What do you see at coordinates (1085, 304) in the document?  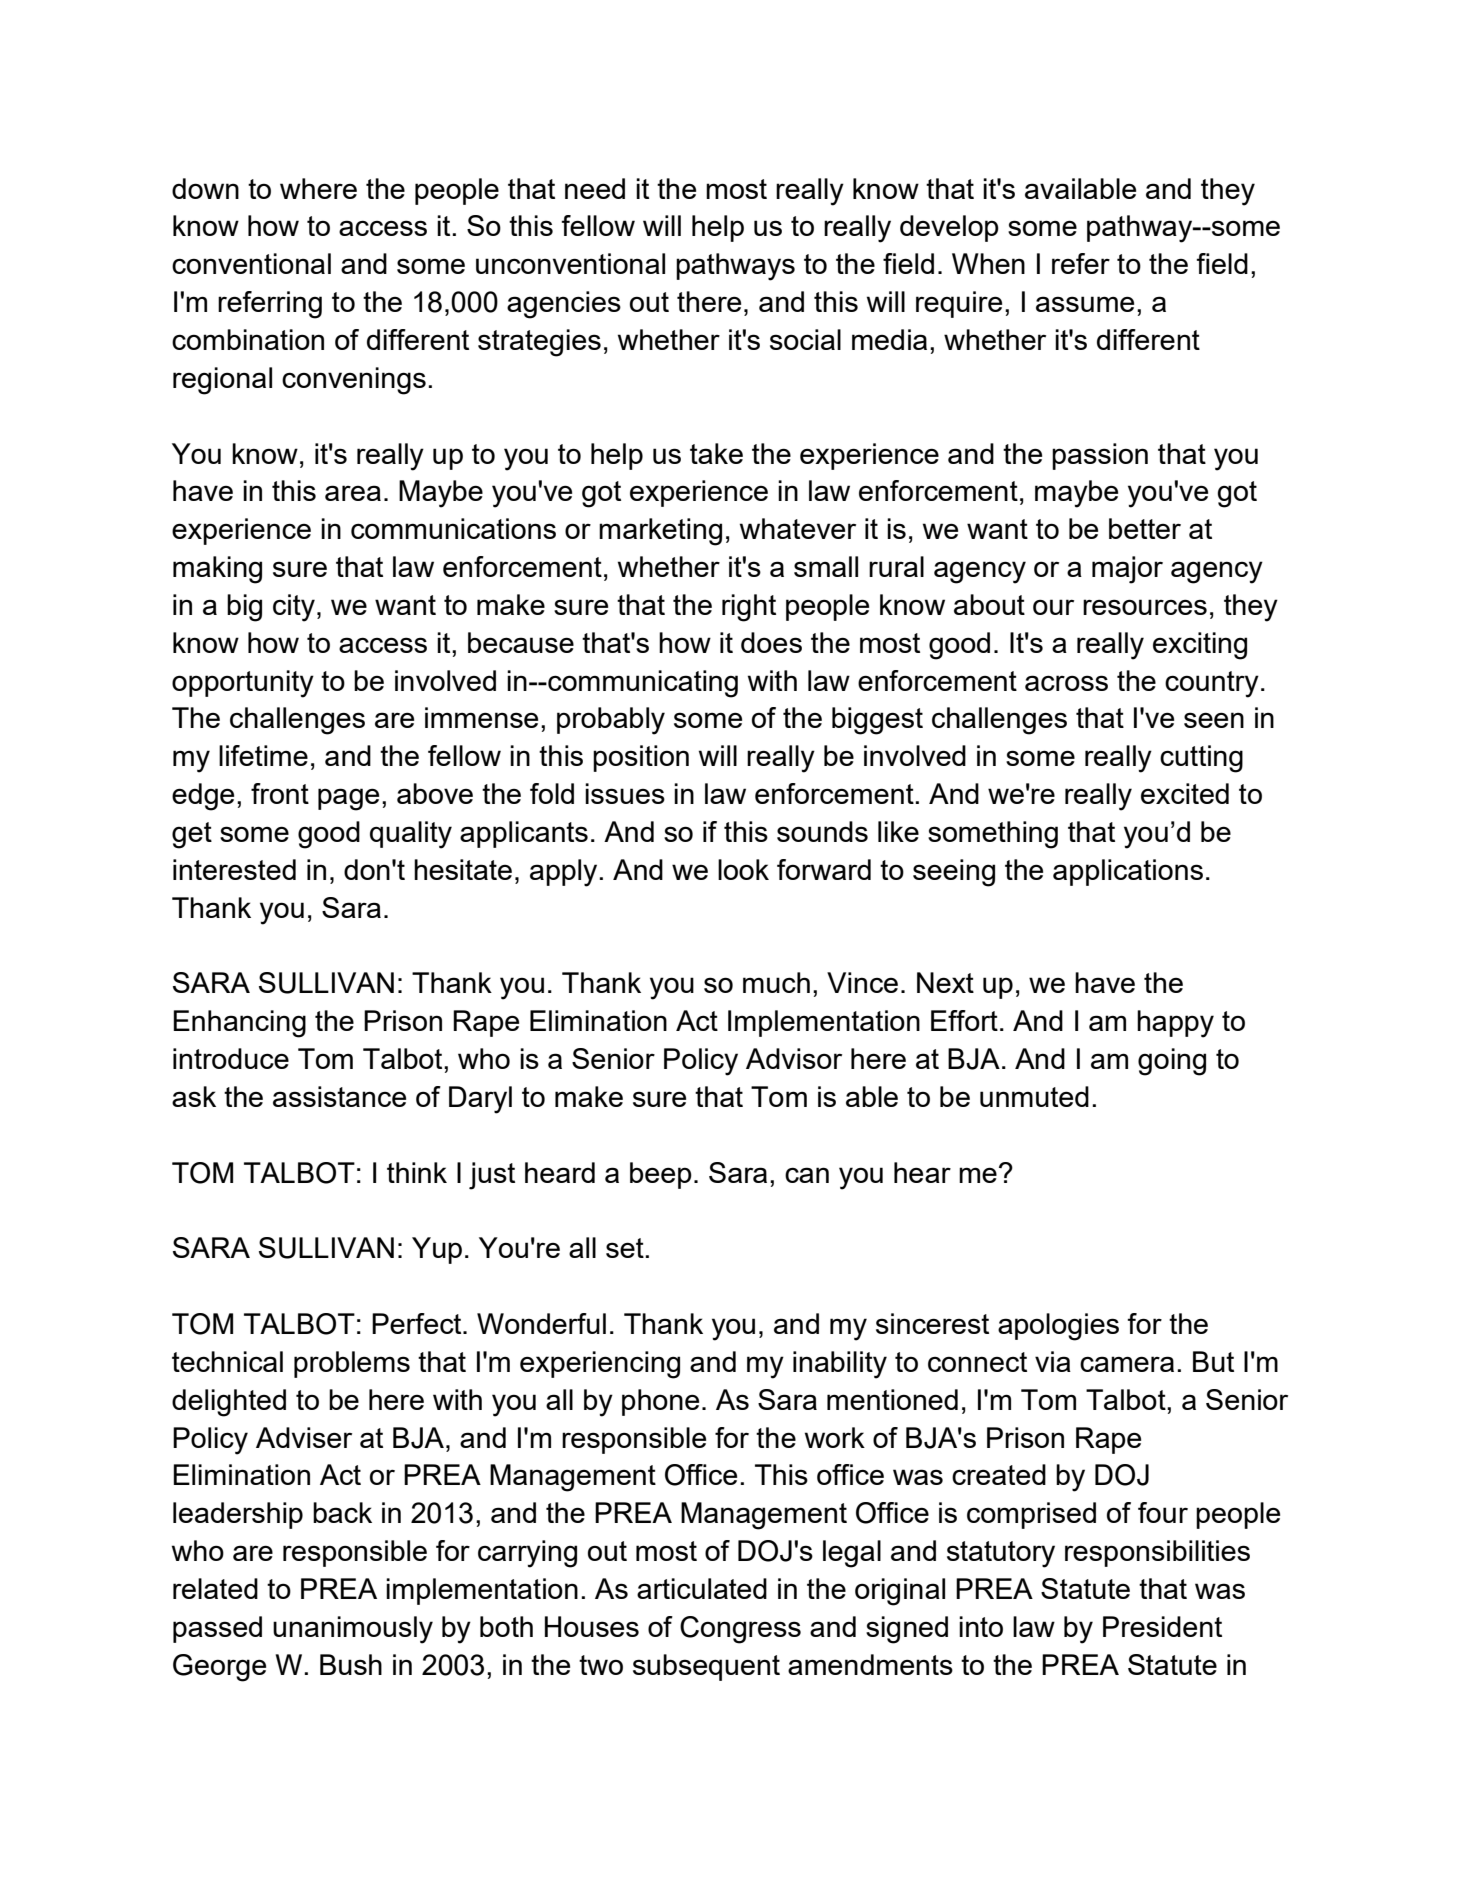 I see `assume` at bounding box center [1085, 304].
